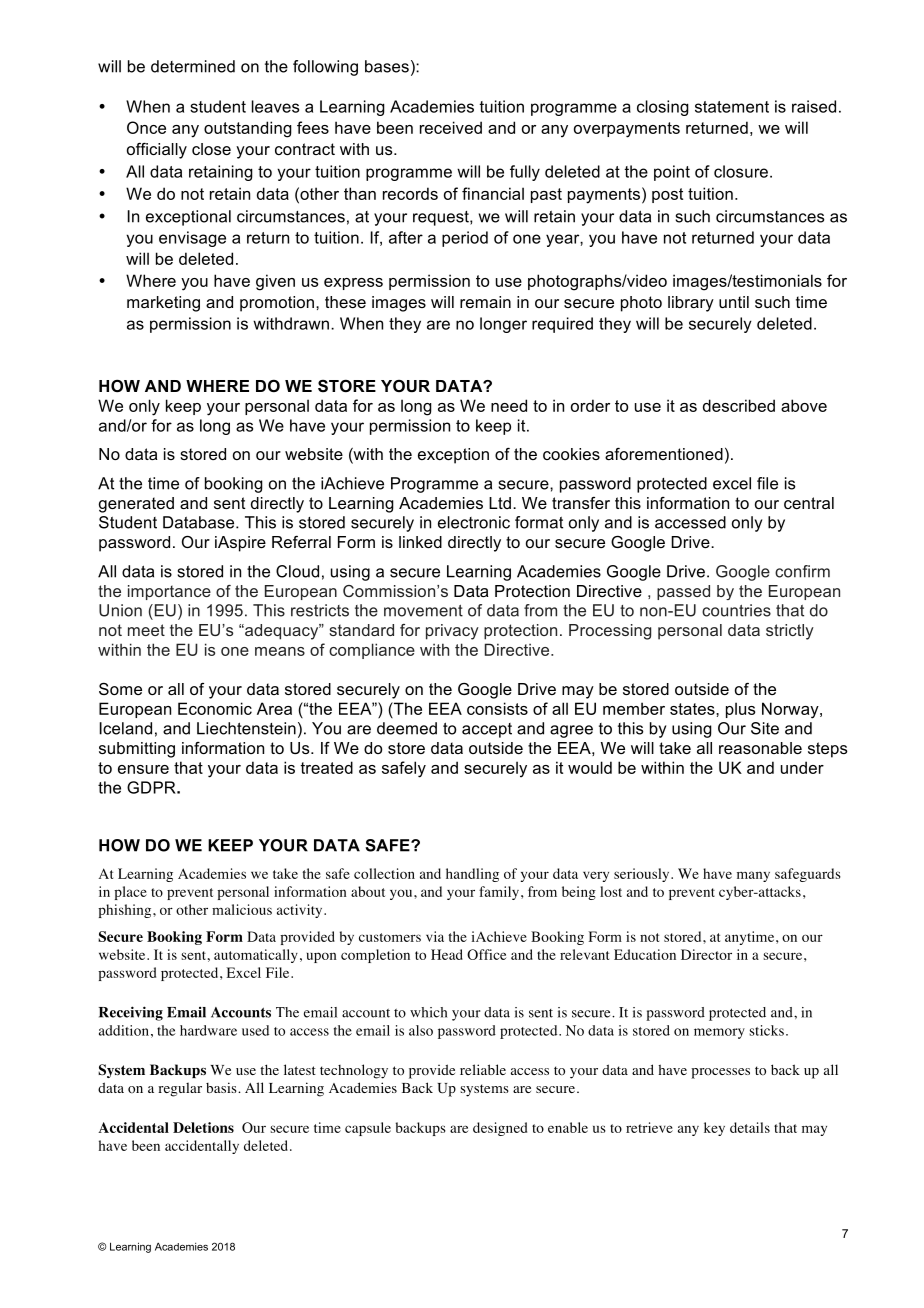  Describe the element at coordinates (193, 66) in the document. I see `determined` at that location.
